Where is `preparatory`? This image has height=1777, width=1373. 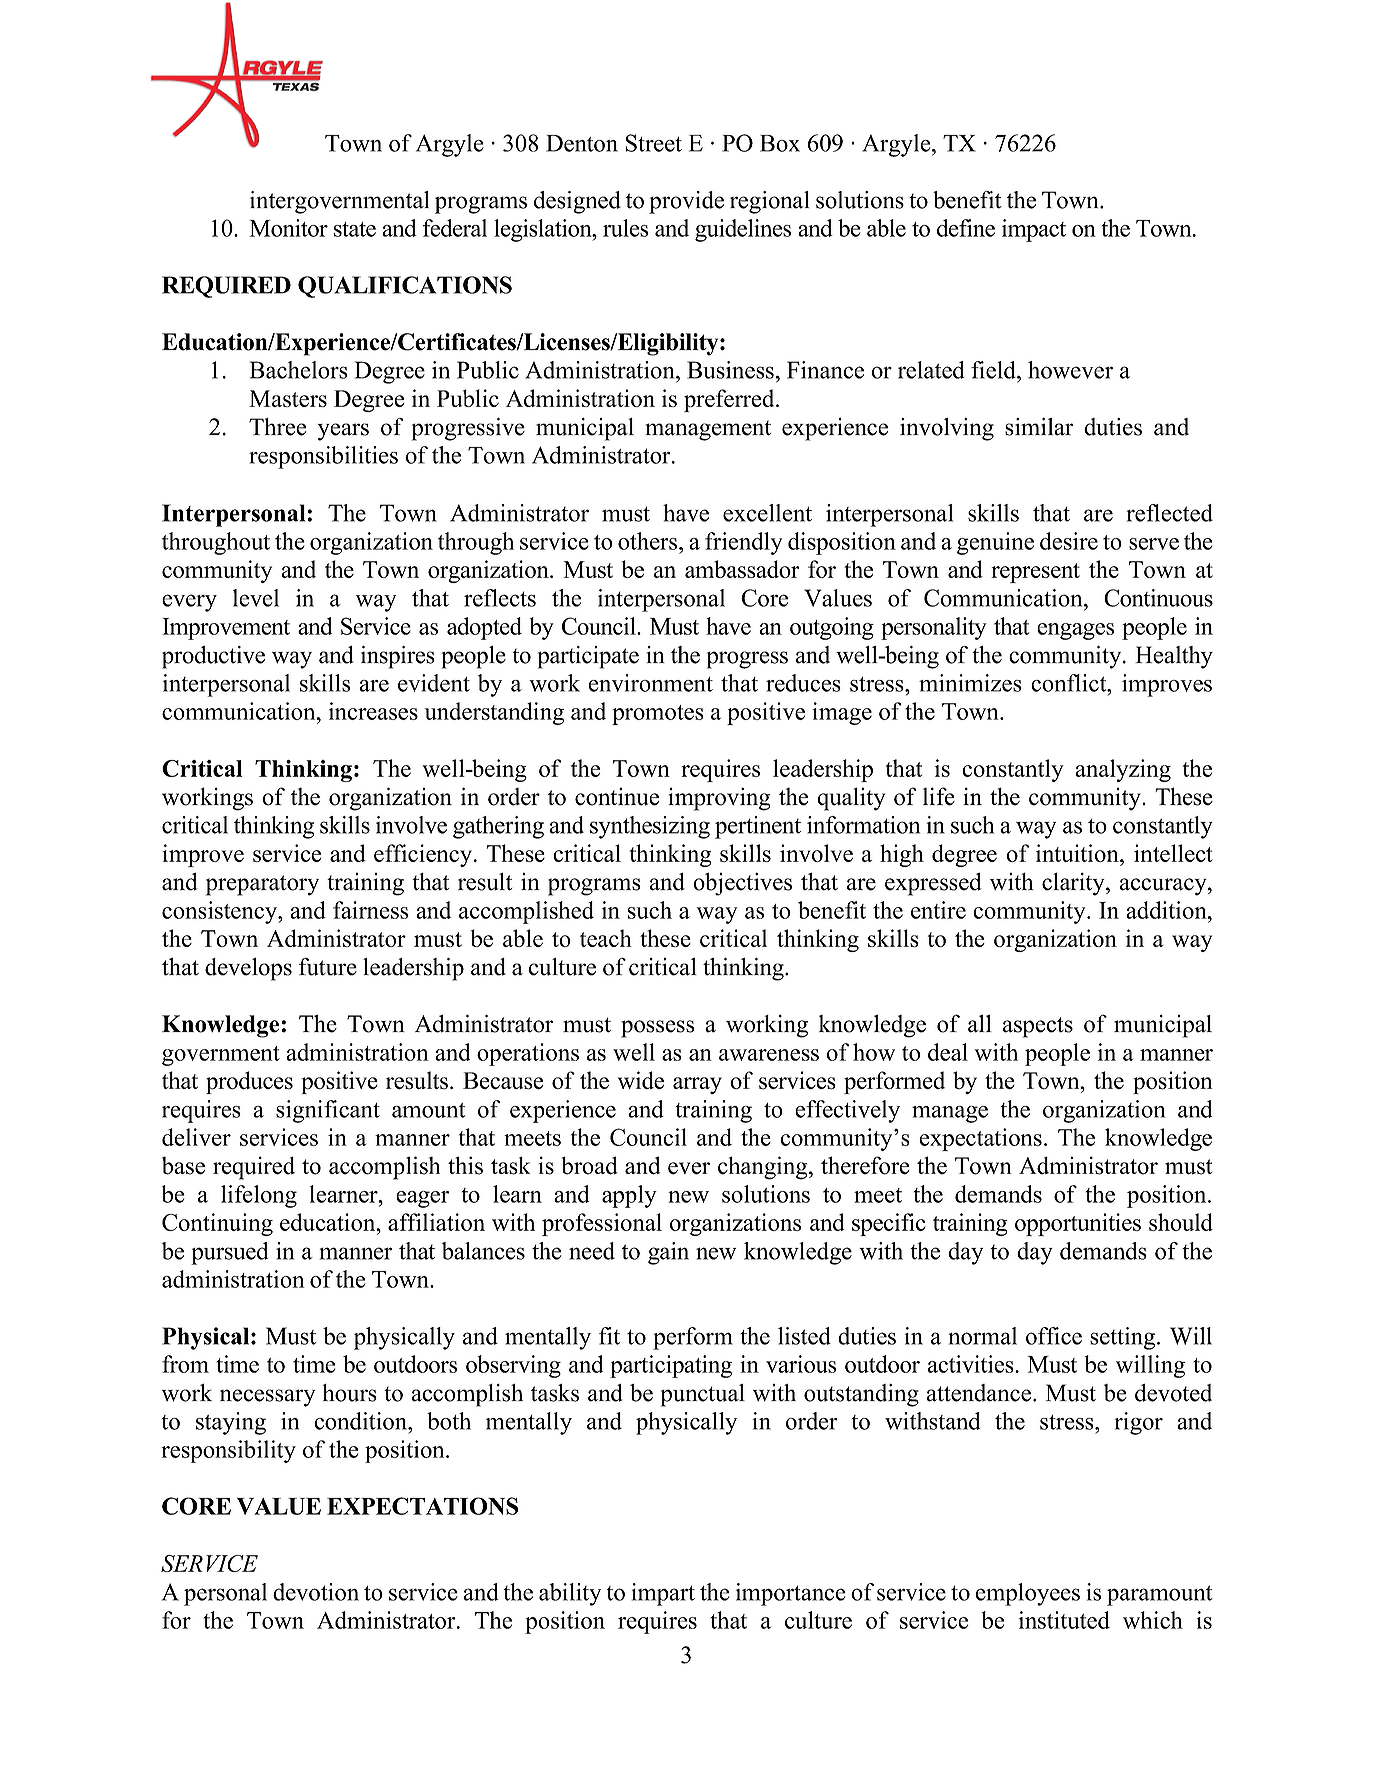
preparatory is located at coordinates (262, 885).
